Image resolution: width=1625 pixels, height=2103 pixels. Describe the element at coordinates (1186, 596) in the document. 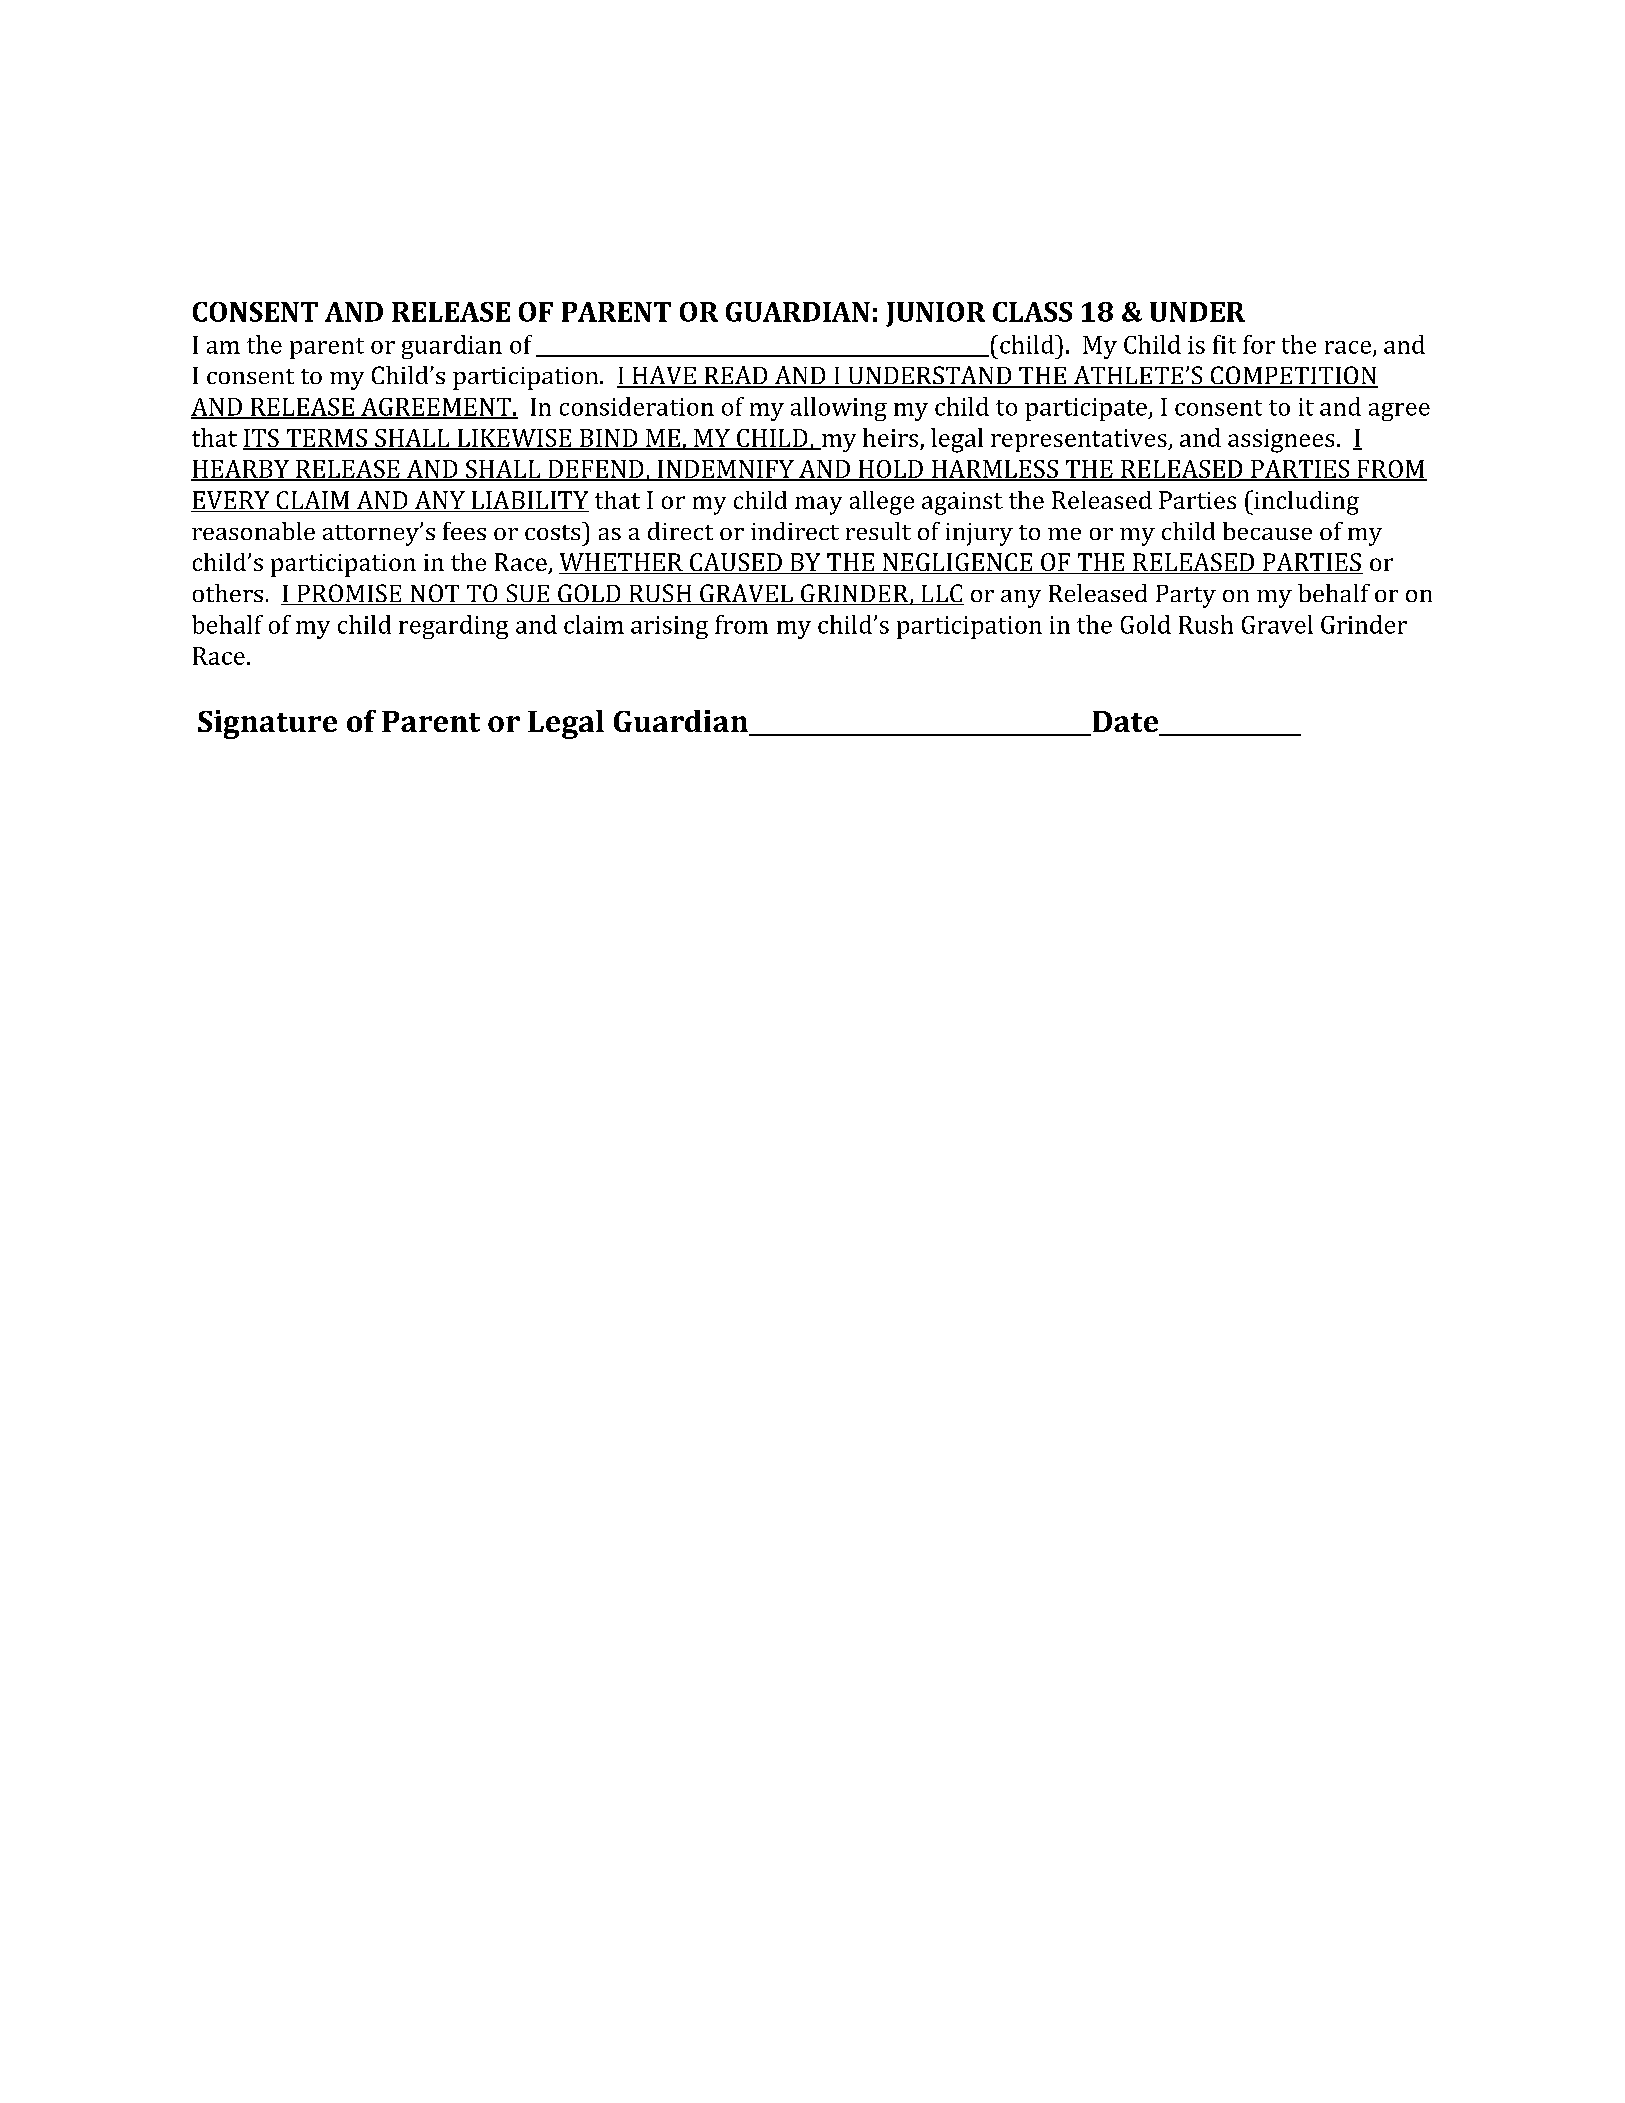

I see `Party` at that location.
